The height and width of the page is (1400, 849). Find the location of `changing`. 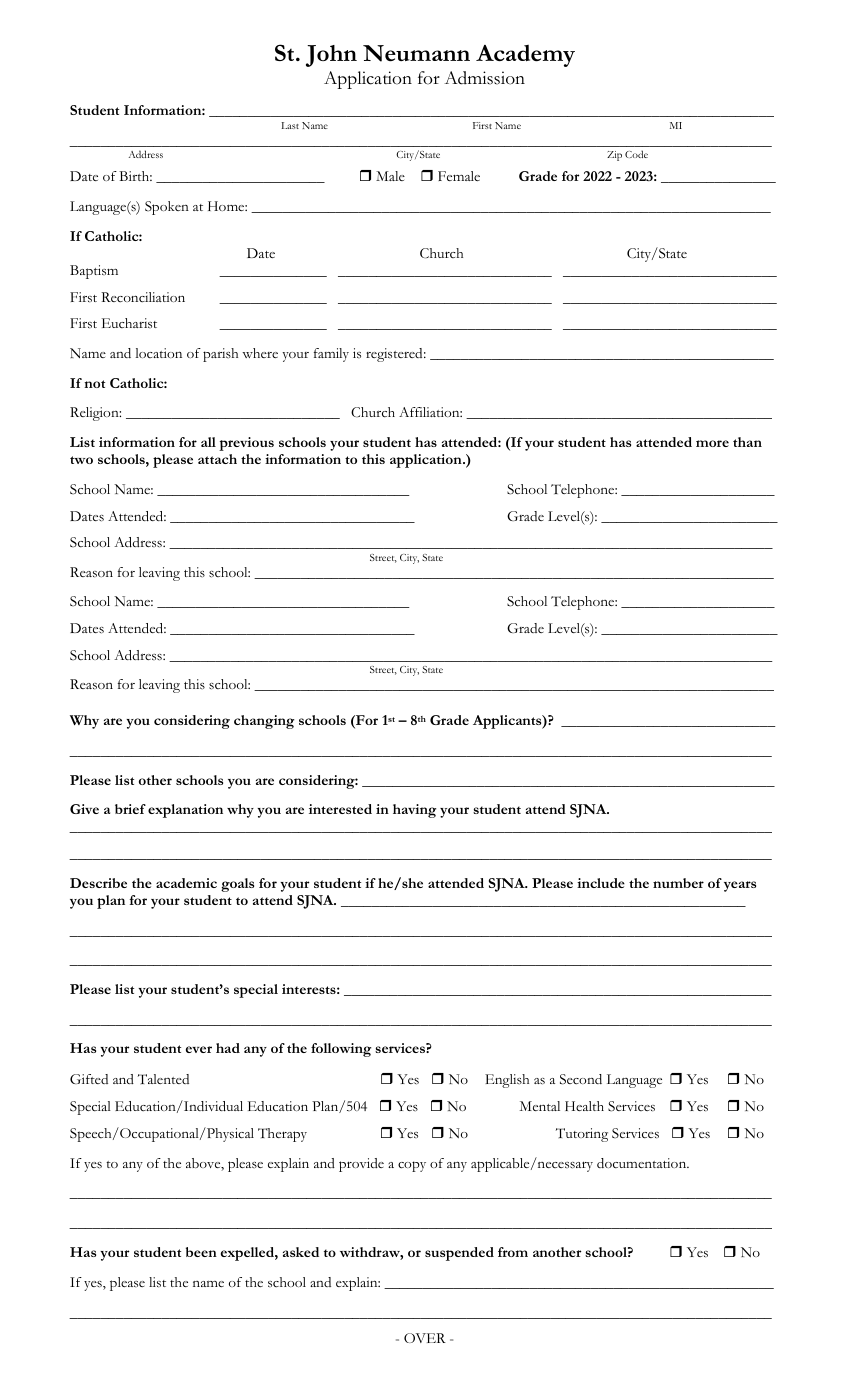

changing is located at coordinates (264, 722).
